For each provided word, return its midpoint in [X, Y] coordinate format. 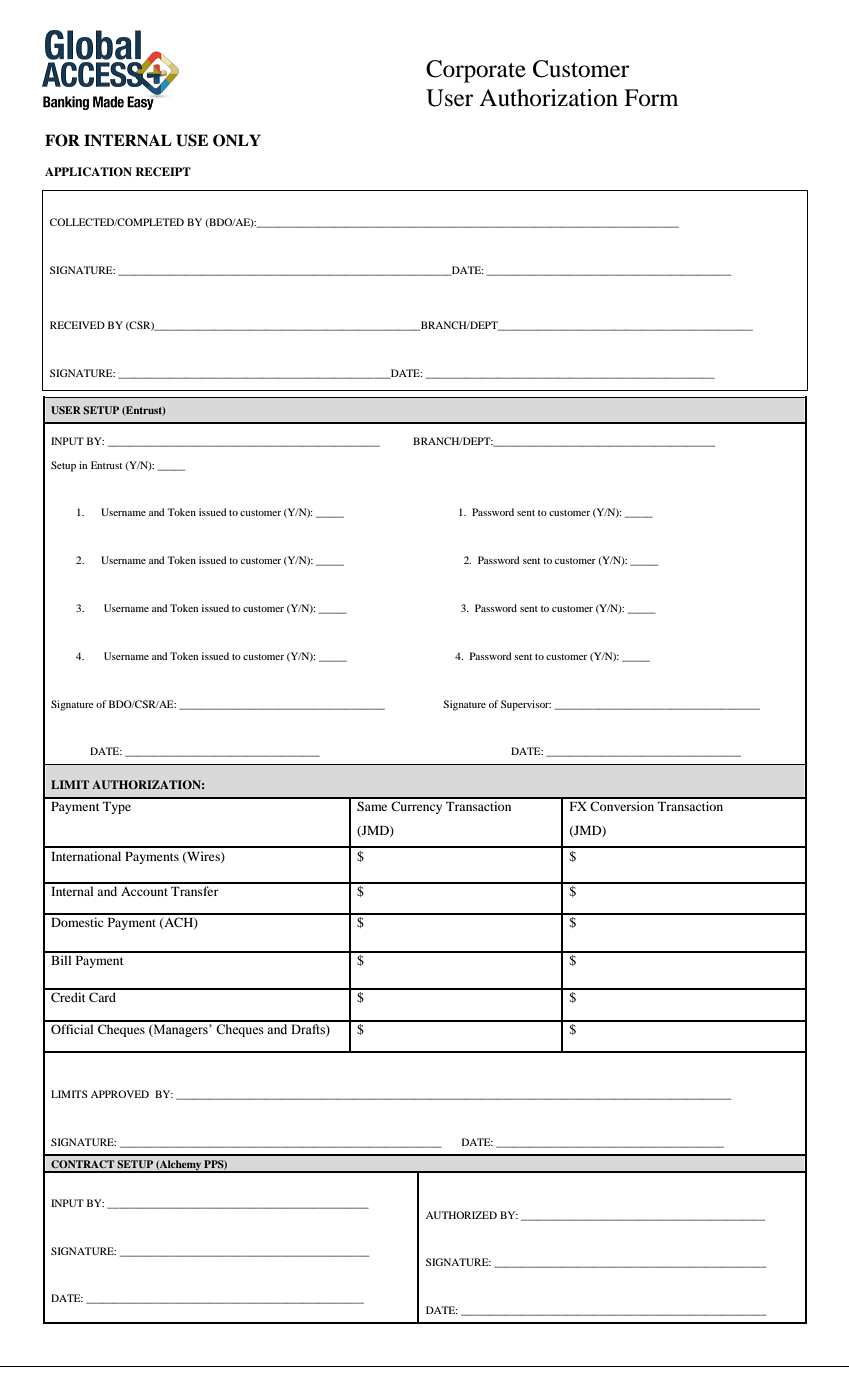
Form [651, 98]
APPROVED [120, 1094]
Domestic [77, 922]
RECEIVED [77, 325]
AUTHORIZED [461, 1215]
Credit [68, 997]
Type [117, 808]
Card [102, 997]
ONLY [237, 140]
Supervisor [526, 705]
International [86, 856]
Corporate [476, 71]
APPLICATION [88, 172]
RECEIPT [163, 172]
